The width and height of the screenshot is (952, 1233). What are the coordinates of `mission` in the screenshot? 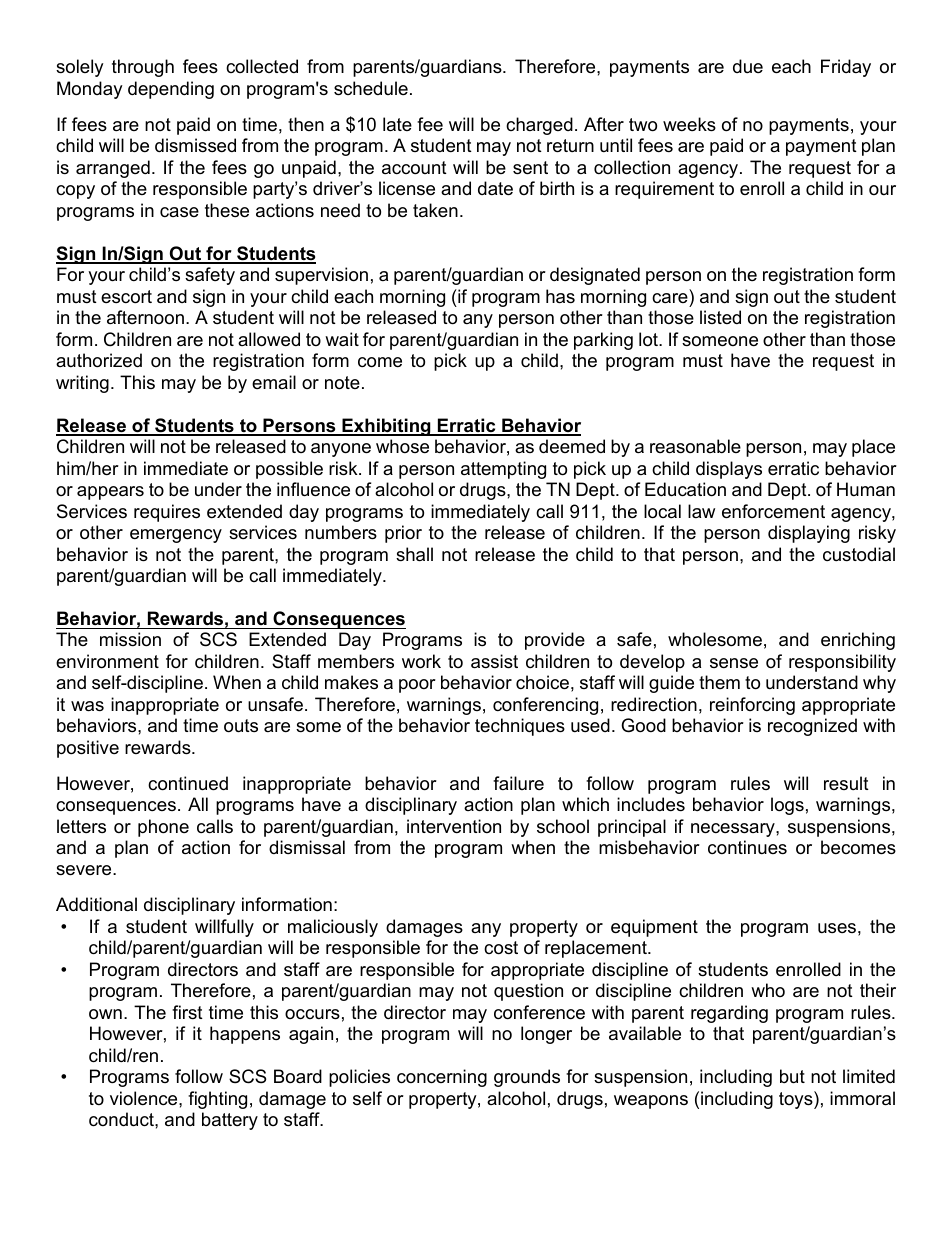 It's located at (130, 639).
